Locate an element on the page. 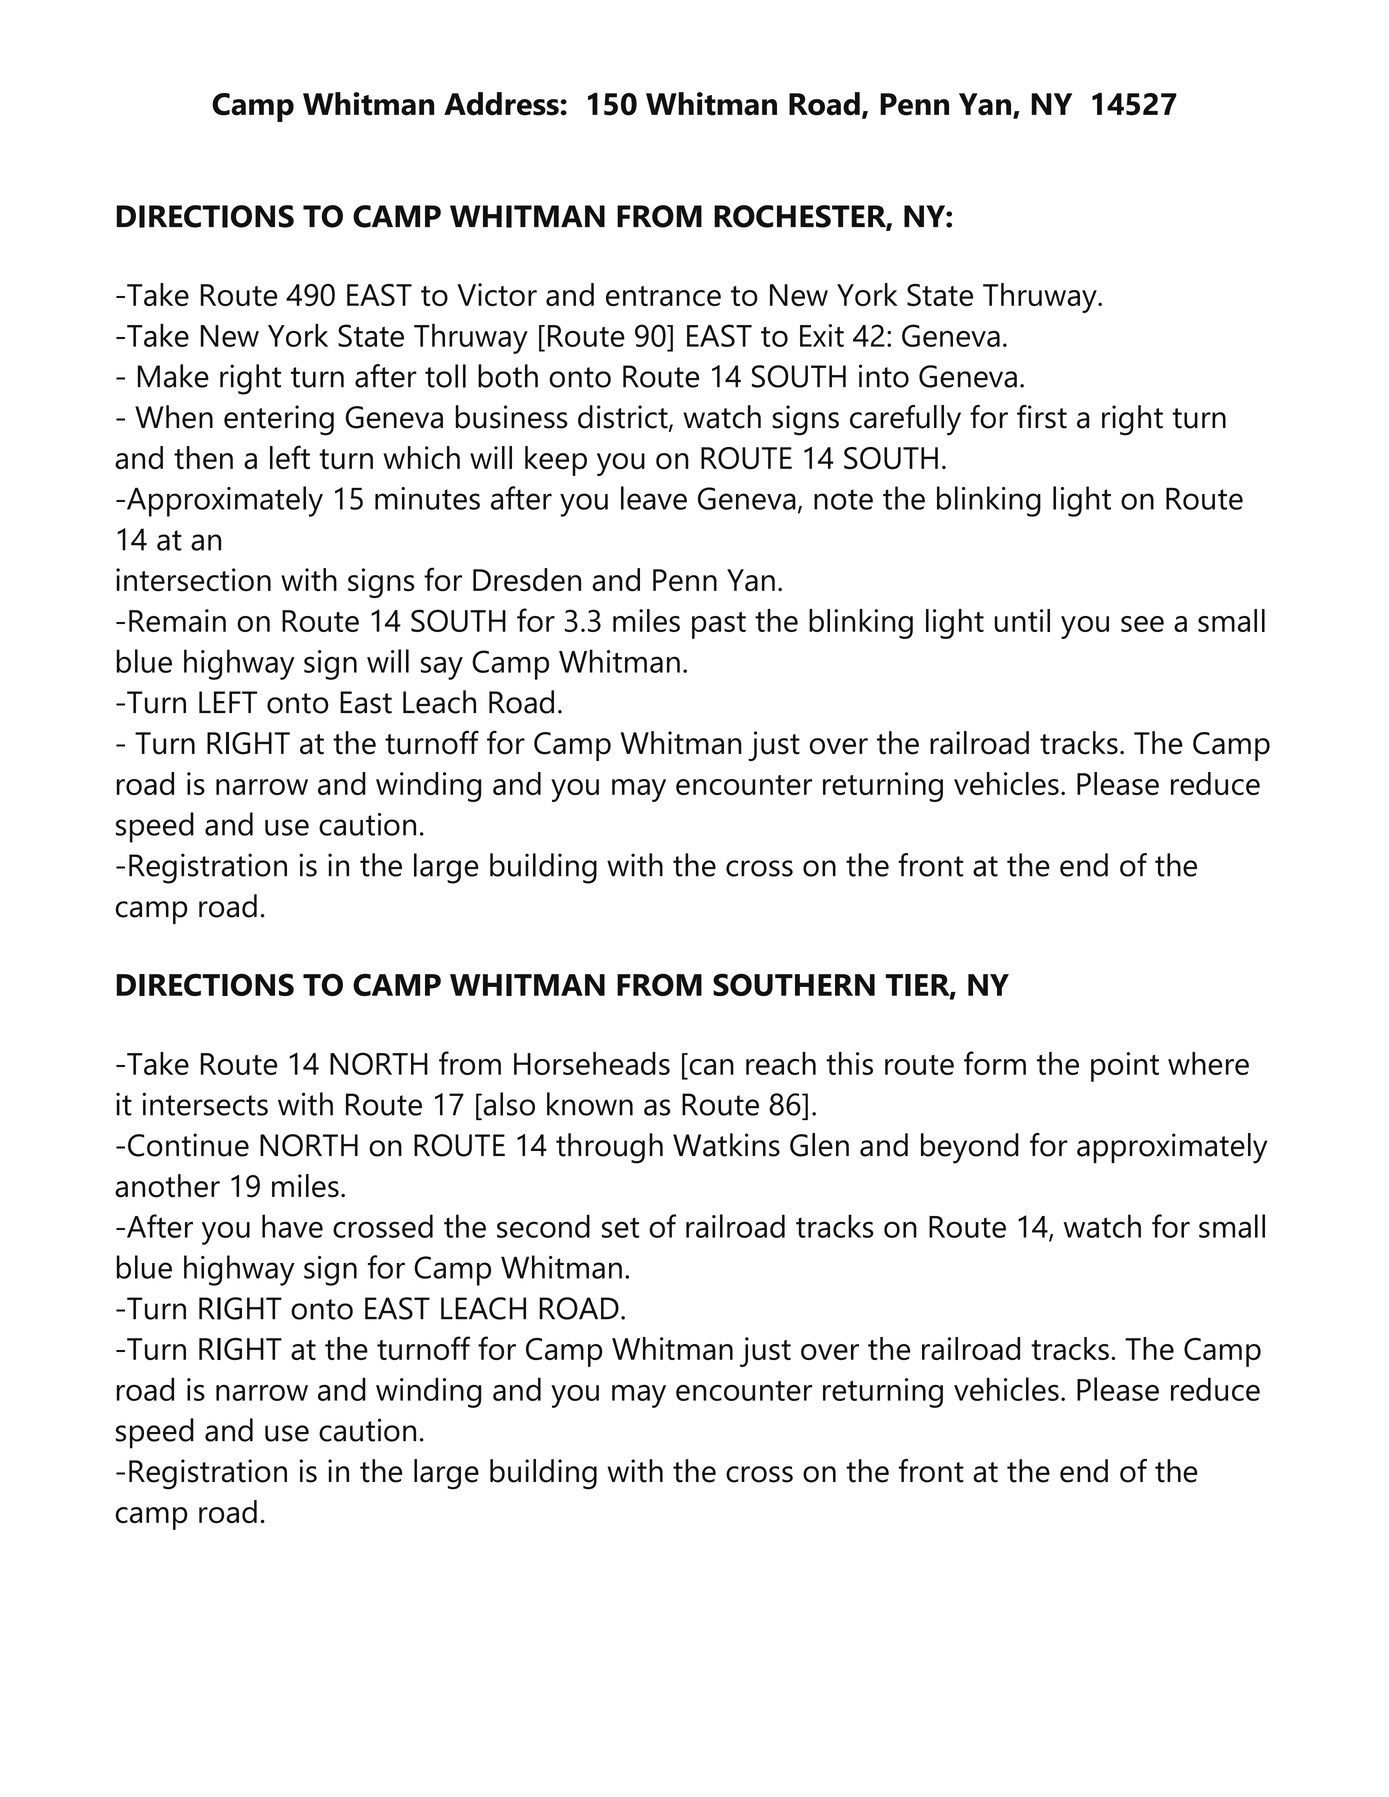 Image resolution: width=1389 pixels, height=1797 pixels. past is located at coordinates (719, 625).
